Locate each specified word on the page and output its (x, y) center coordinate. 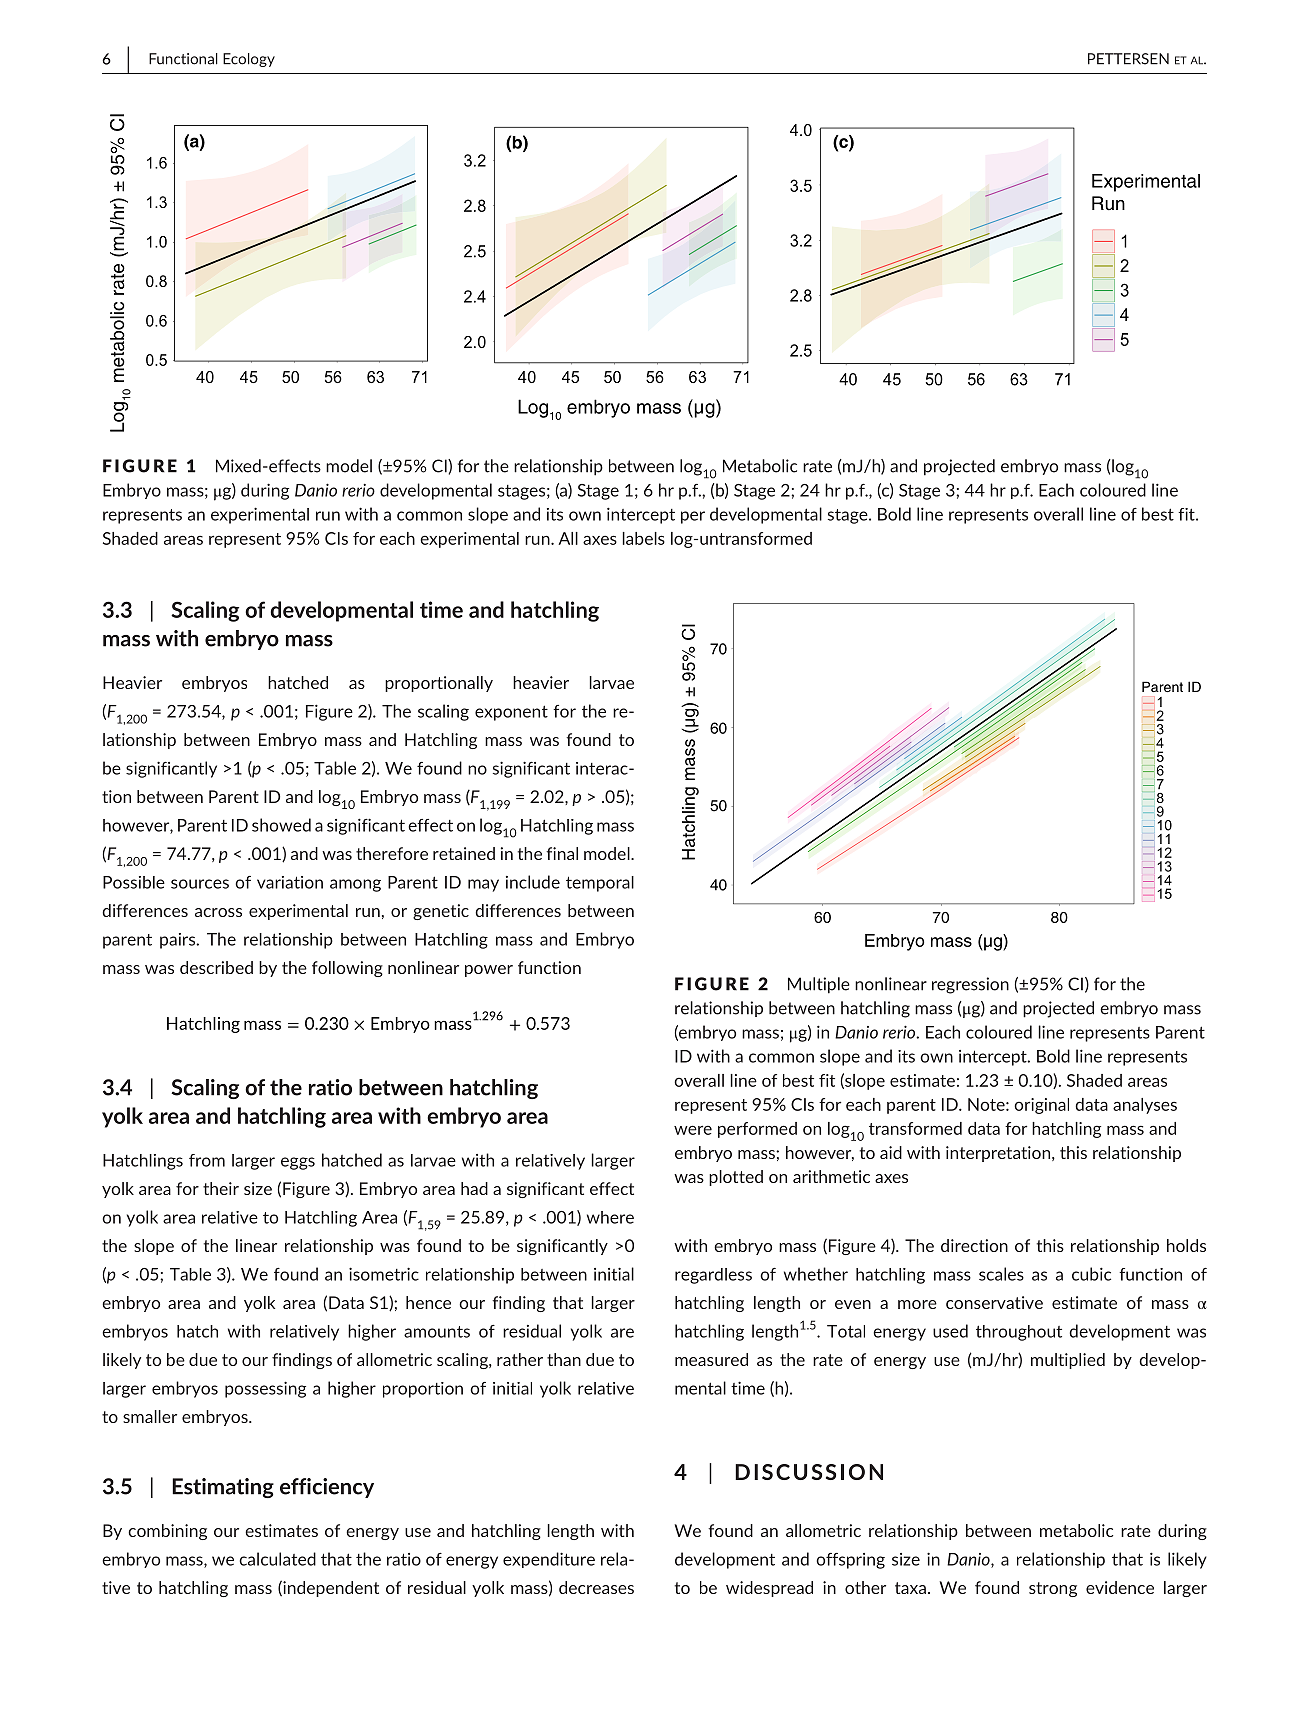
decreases (596, 1587)
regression (970, 985)
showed (281, 825)
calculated (277, 1559)
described (216, 967)
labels (643, 538)
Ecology (249, 60)
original (1041, 1106)
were (693, 1130)
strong (1053, 1589)
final (562, 853)
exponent (511, 713)
